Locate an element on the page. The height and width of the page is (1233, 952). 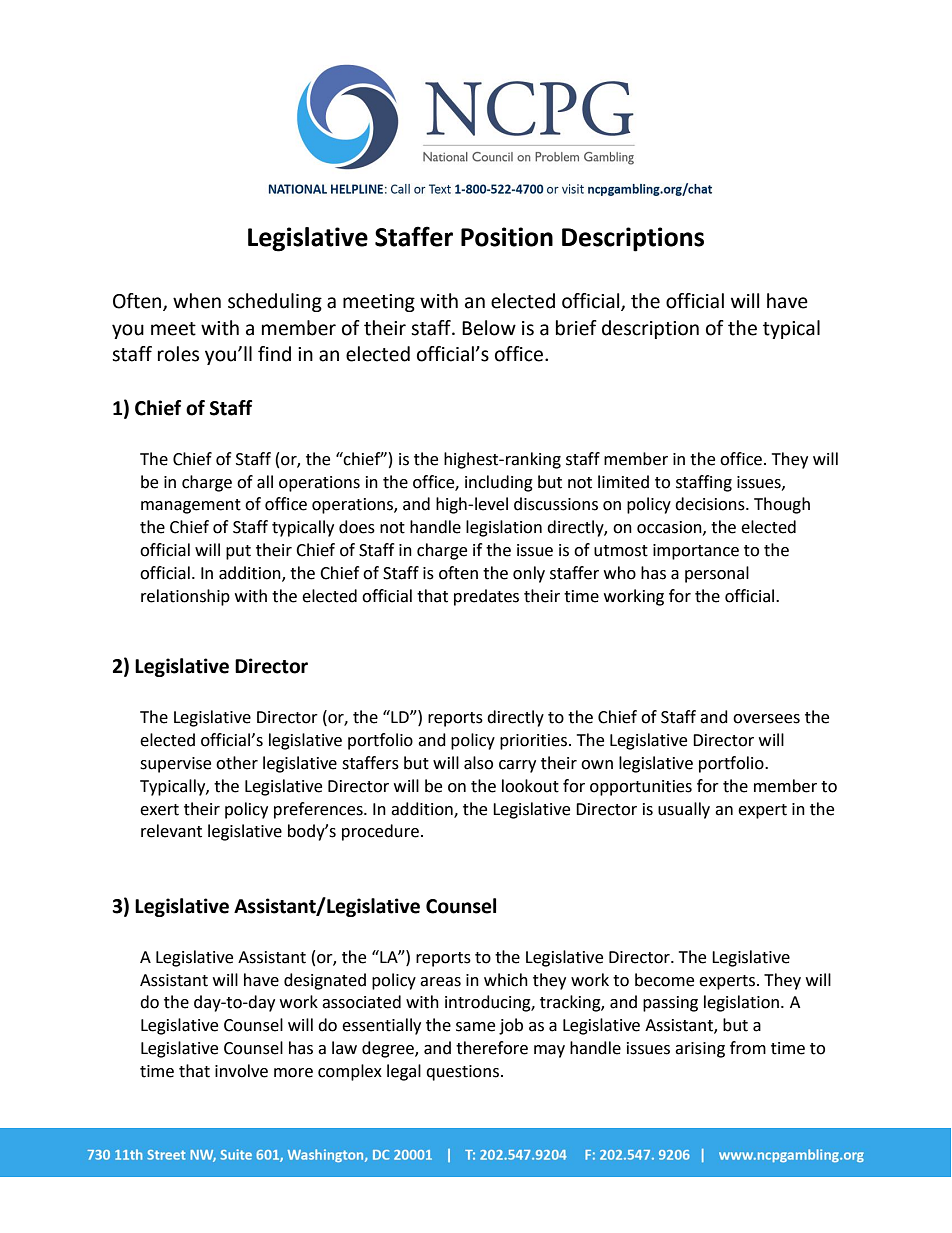
when is located at coordinates (197, 301).
